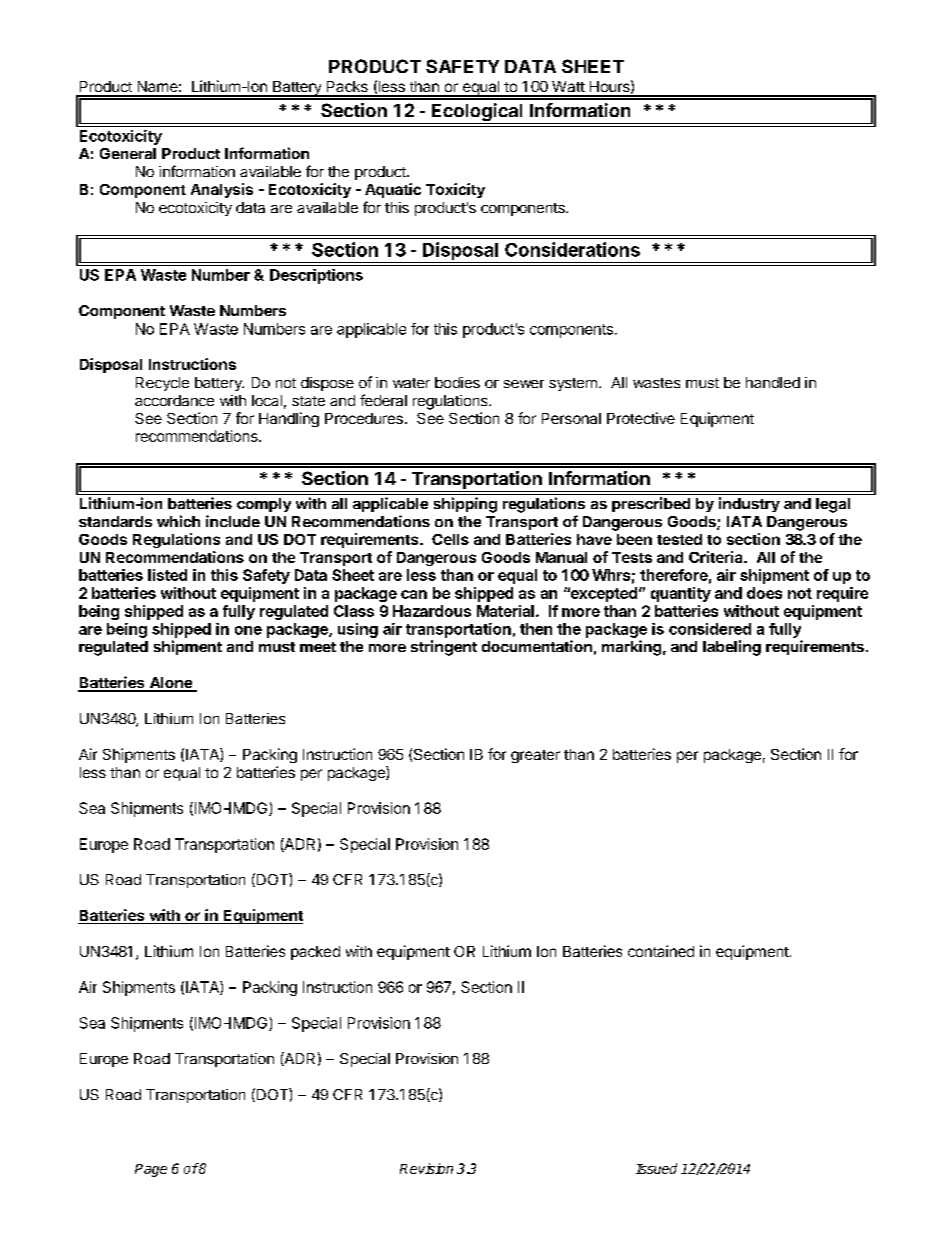 Image resolution: width=952 pixels, height=1233 pixels. What do you see at coordinates (151, 1170) in the image?
I see `Page` at bounding box center [151, 1170].
